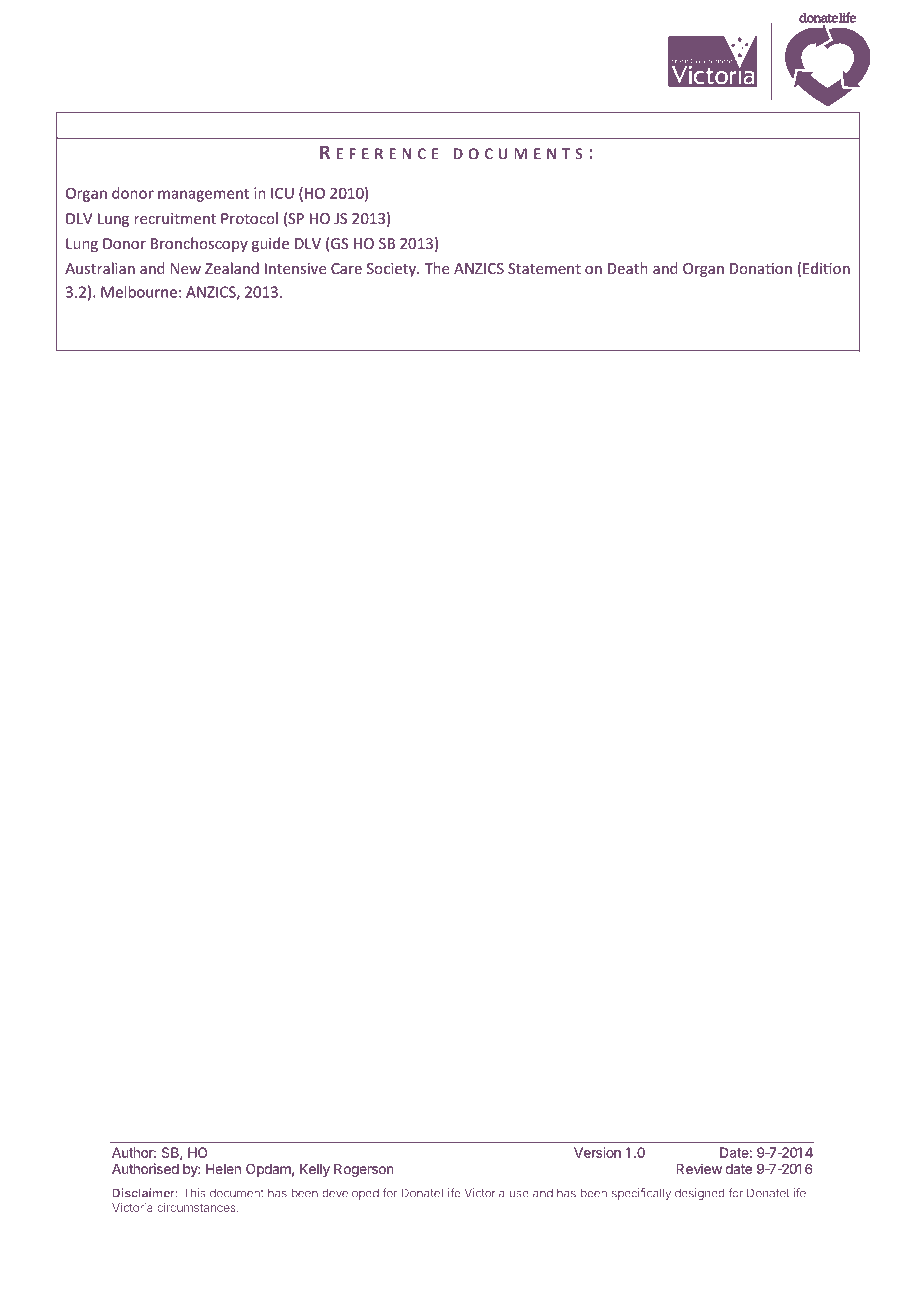 The width and height of the document is (924, 1308). I want to click on use, so click(519, 1194).
